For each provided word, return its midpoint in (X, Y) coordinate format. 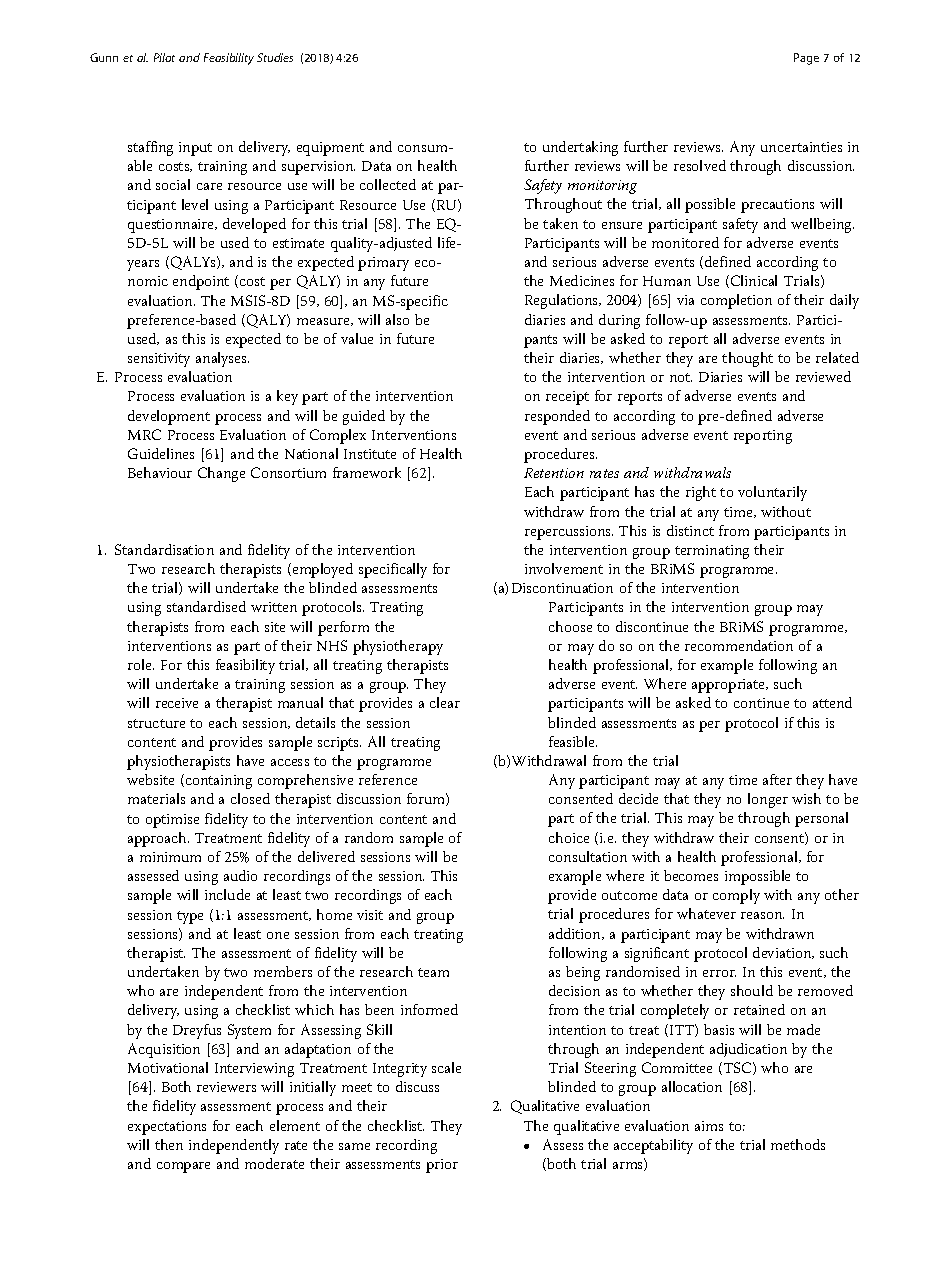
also (397, 319)
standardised (206, 606)
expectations (167, 1128)
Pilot (164, 57)
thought (747, 359)
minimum (170, 857)
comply (736, 896)
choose (570, 626)
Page (806, 59)
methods (798, 1144)
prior (442, 1166)
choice (569, 837)
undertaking (580, 148)
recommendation (739, 645)
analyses (222, 359)
